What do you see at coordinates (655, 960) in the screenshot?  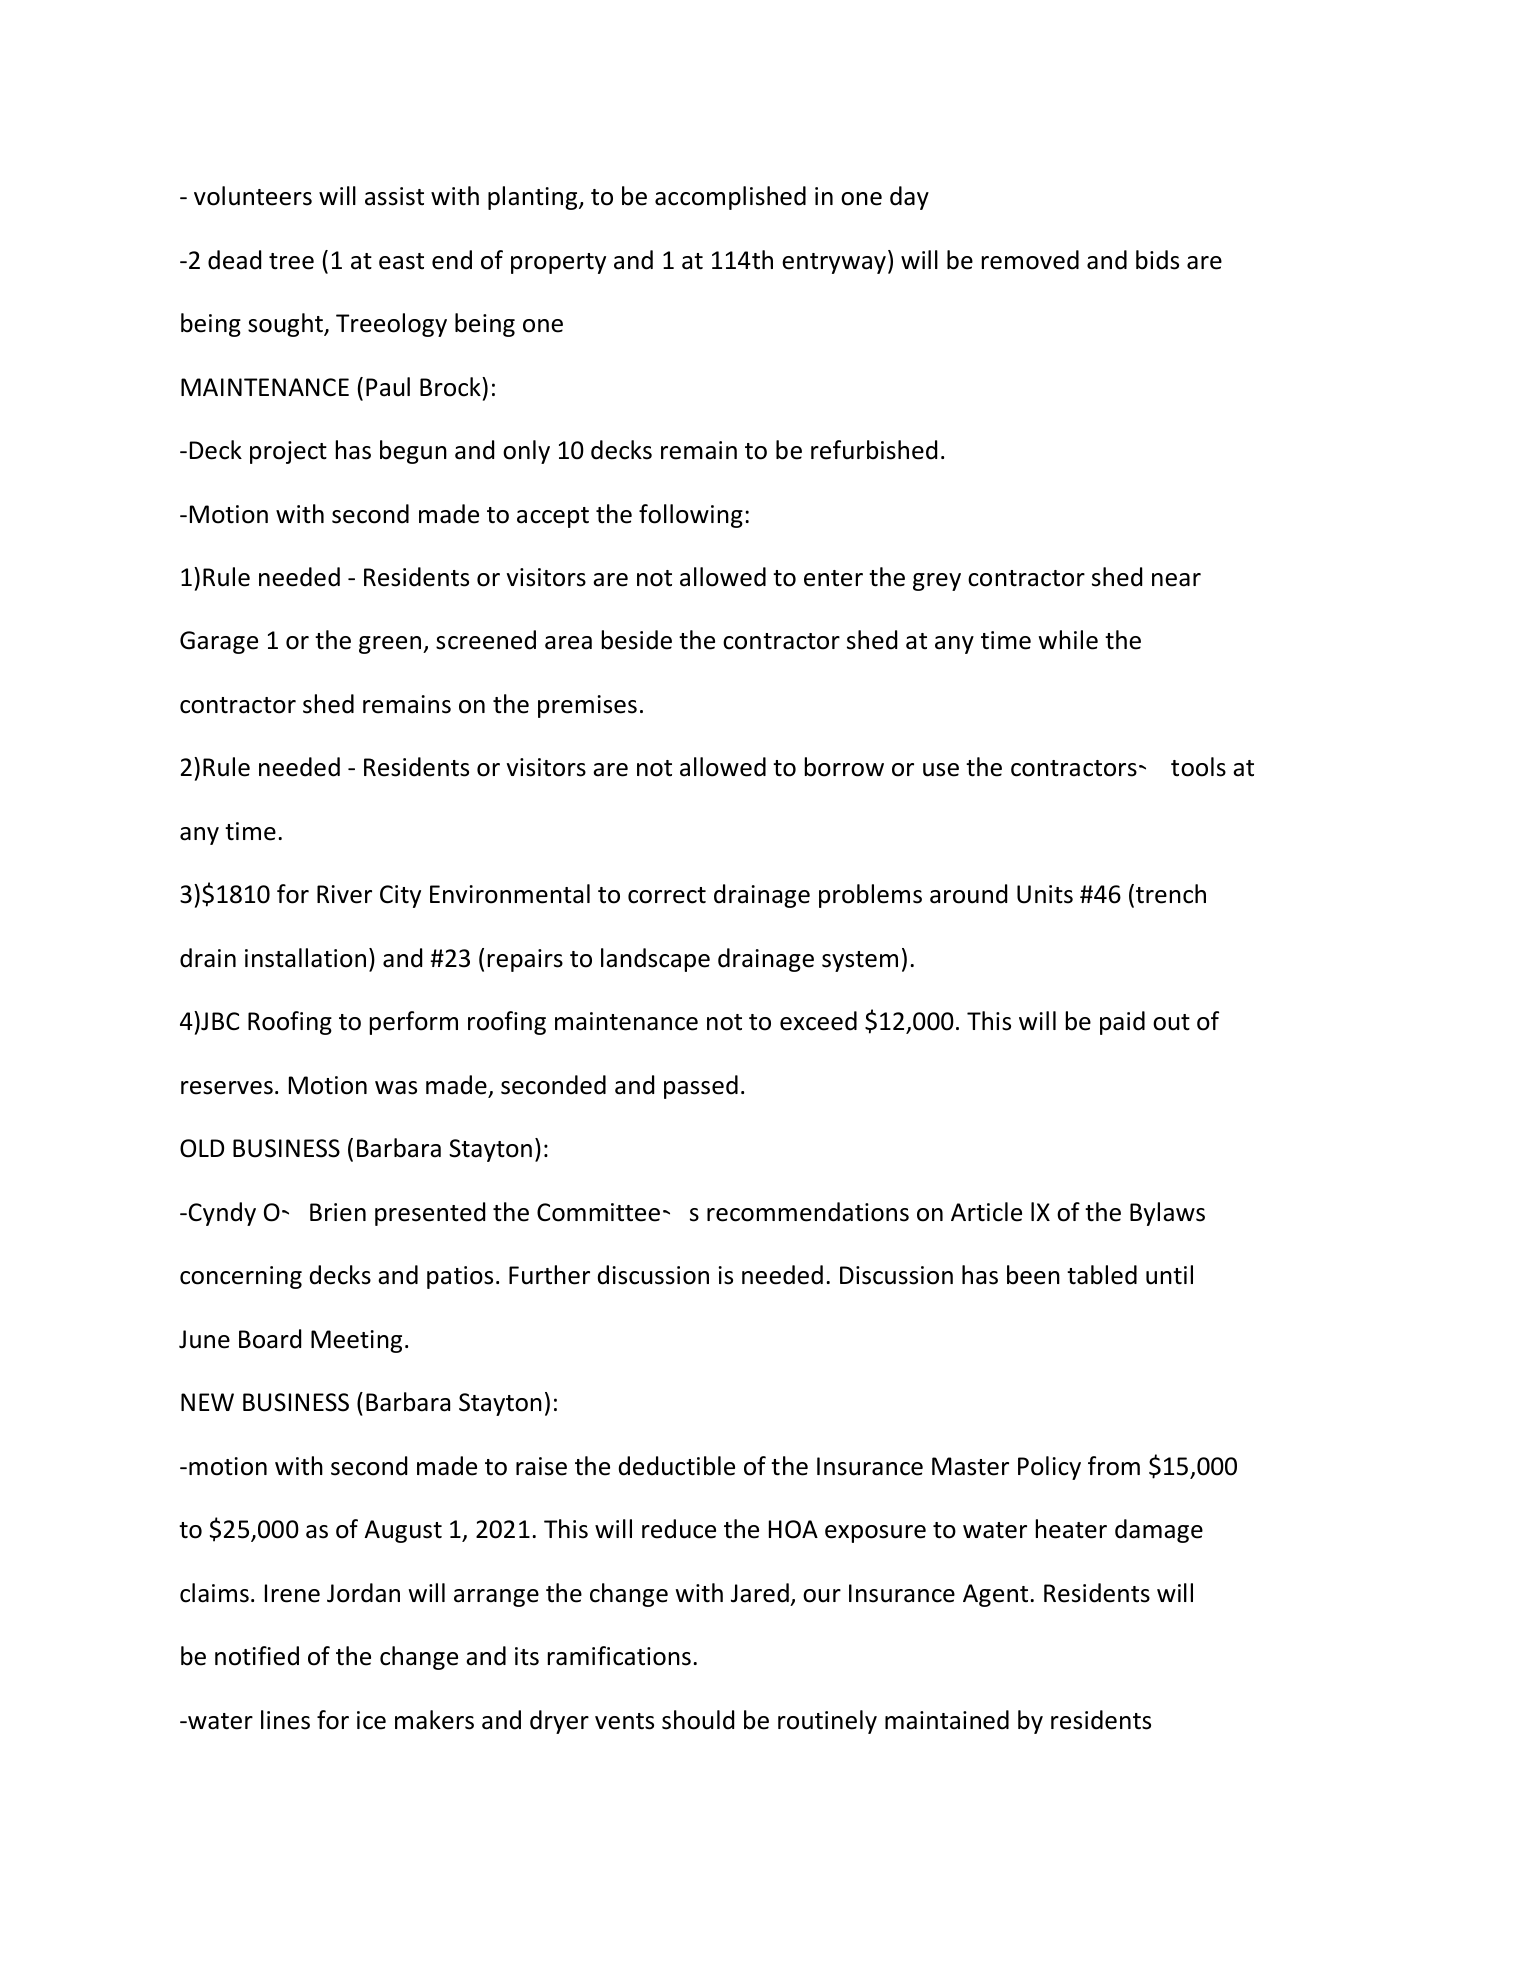 I see `landscape` at bounding box center [655, 960].
